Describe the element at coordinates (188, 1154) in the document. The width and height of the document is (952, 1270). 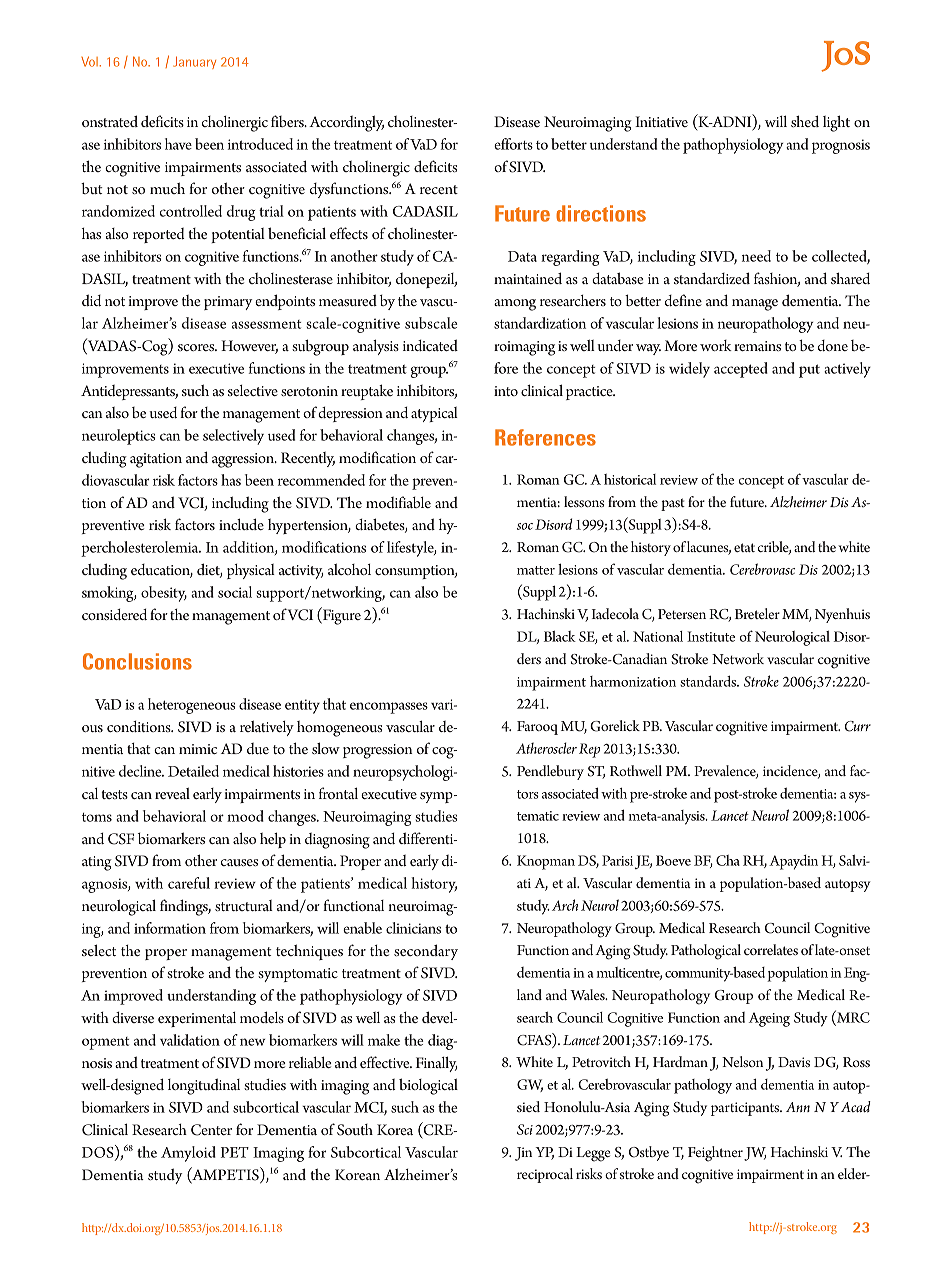
I see `Amyloid` at that location.
